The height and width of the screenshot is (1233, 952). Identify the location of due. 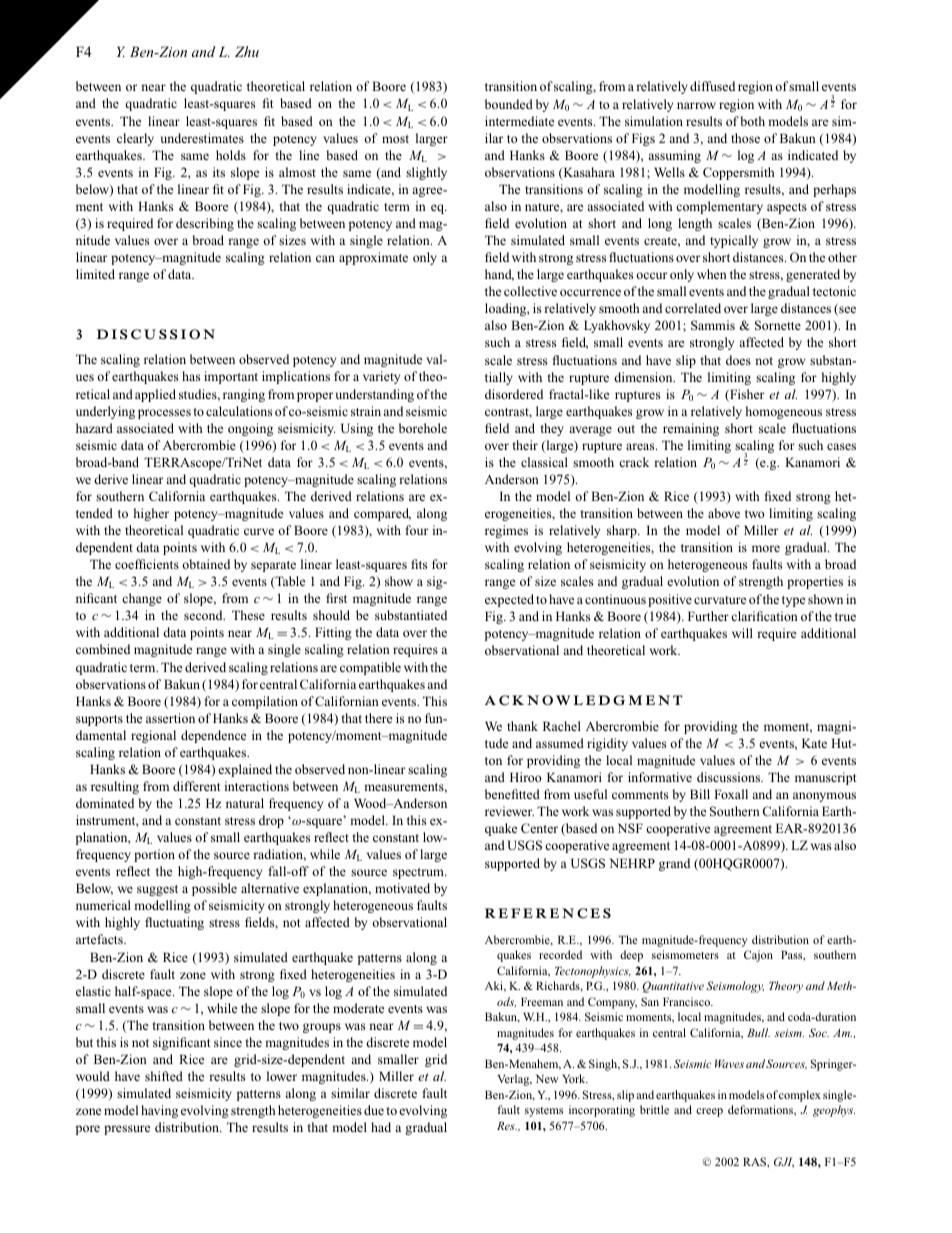
(374, 1110).
